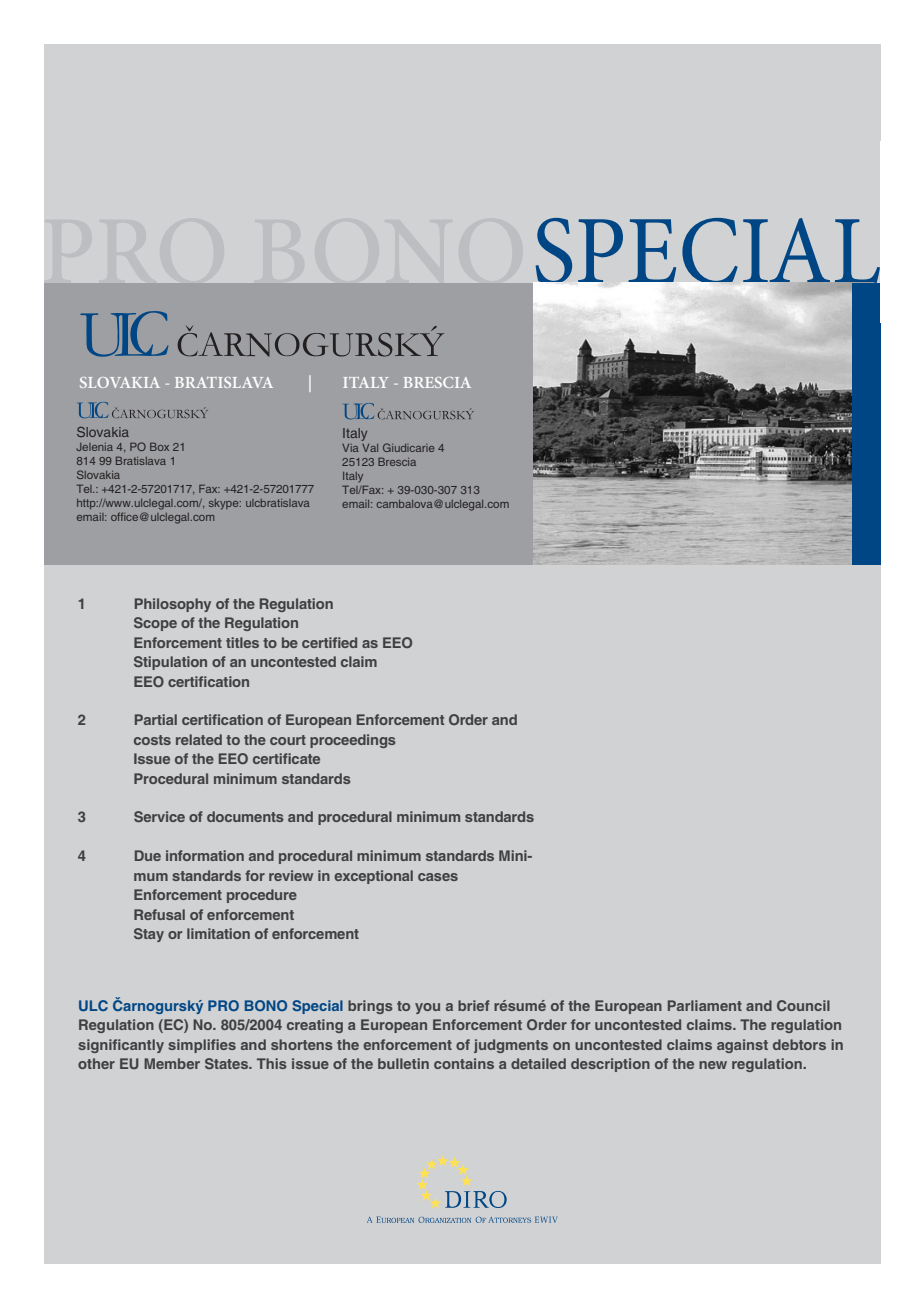 This image has height=1308, width=924. What do you see at coordinates (705, 1005) in the image?
I see `Parliament` at bounding box center [705, 1005].
